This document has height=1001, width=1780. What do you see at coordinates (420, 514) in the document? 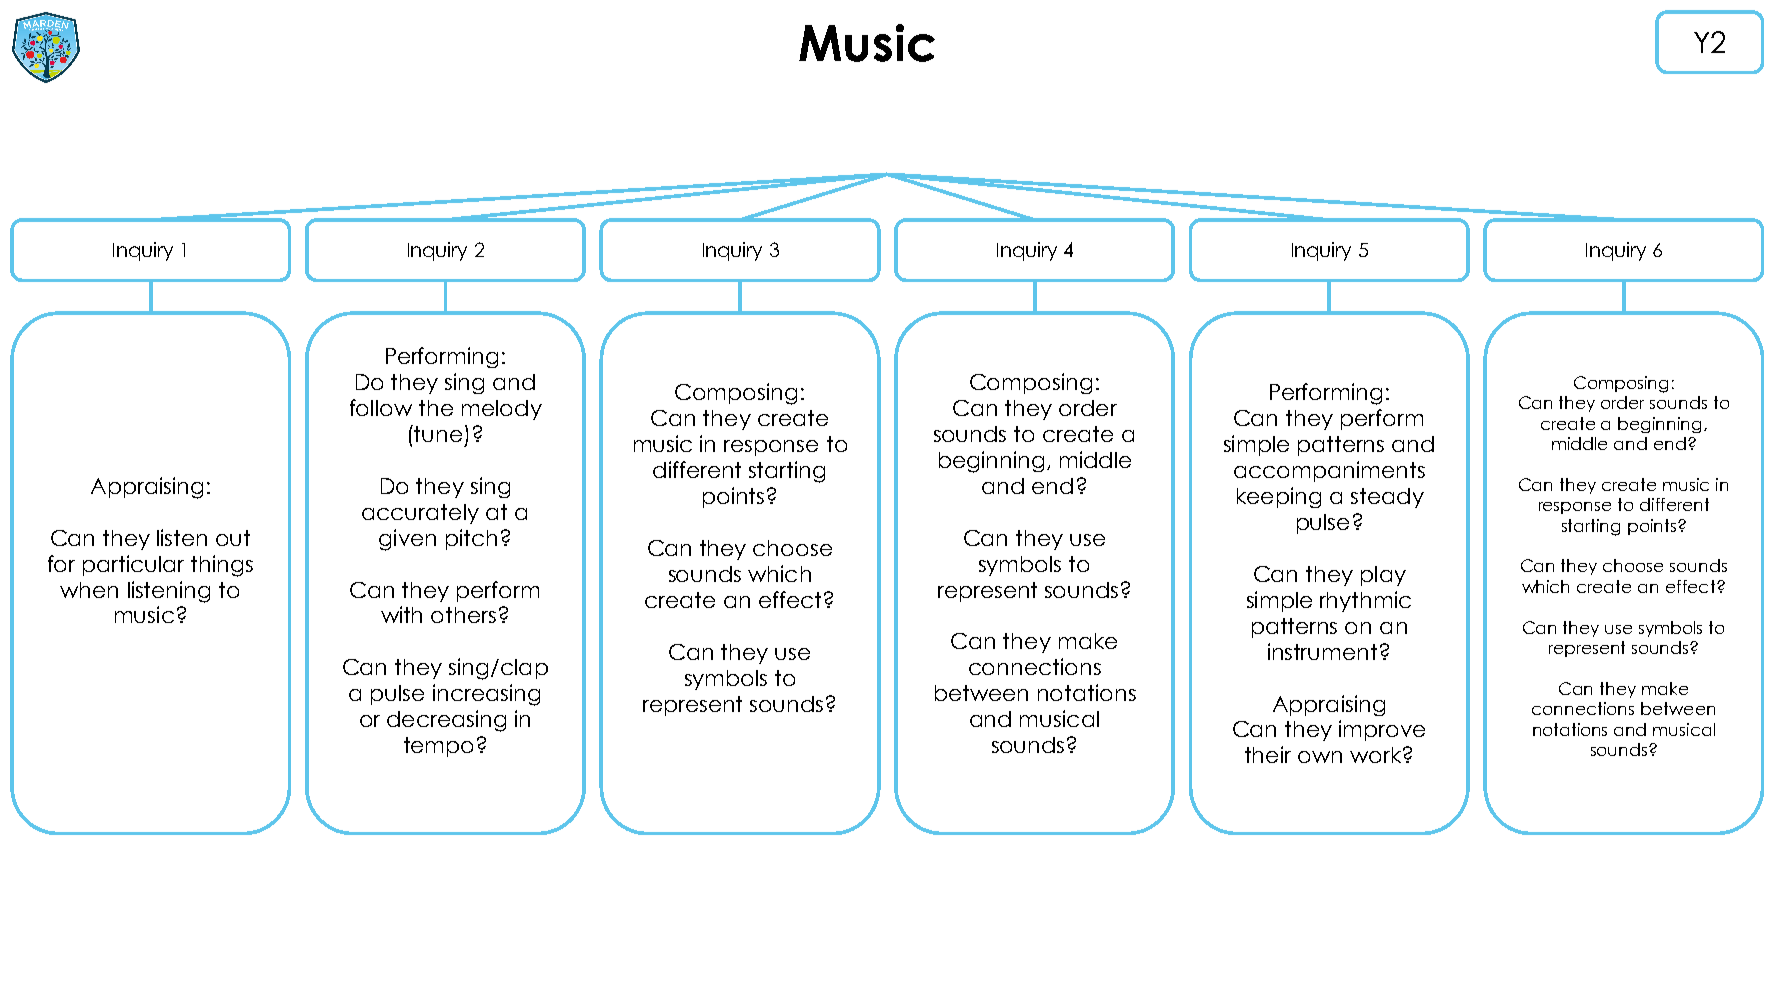
I see `accurately` at bounding box center [420, 514].
